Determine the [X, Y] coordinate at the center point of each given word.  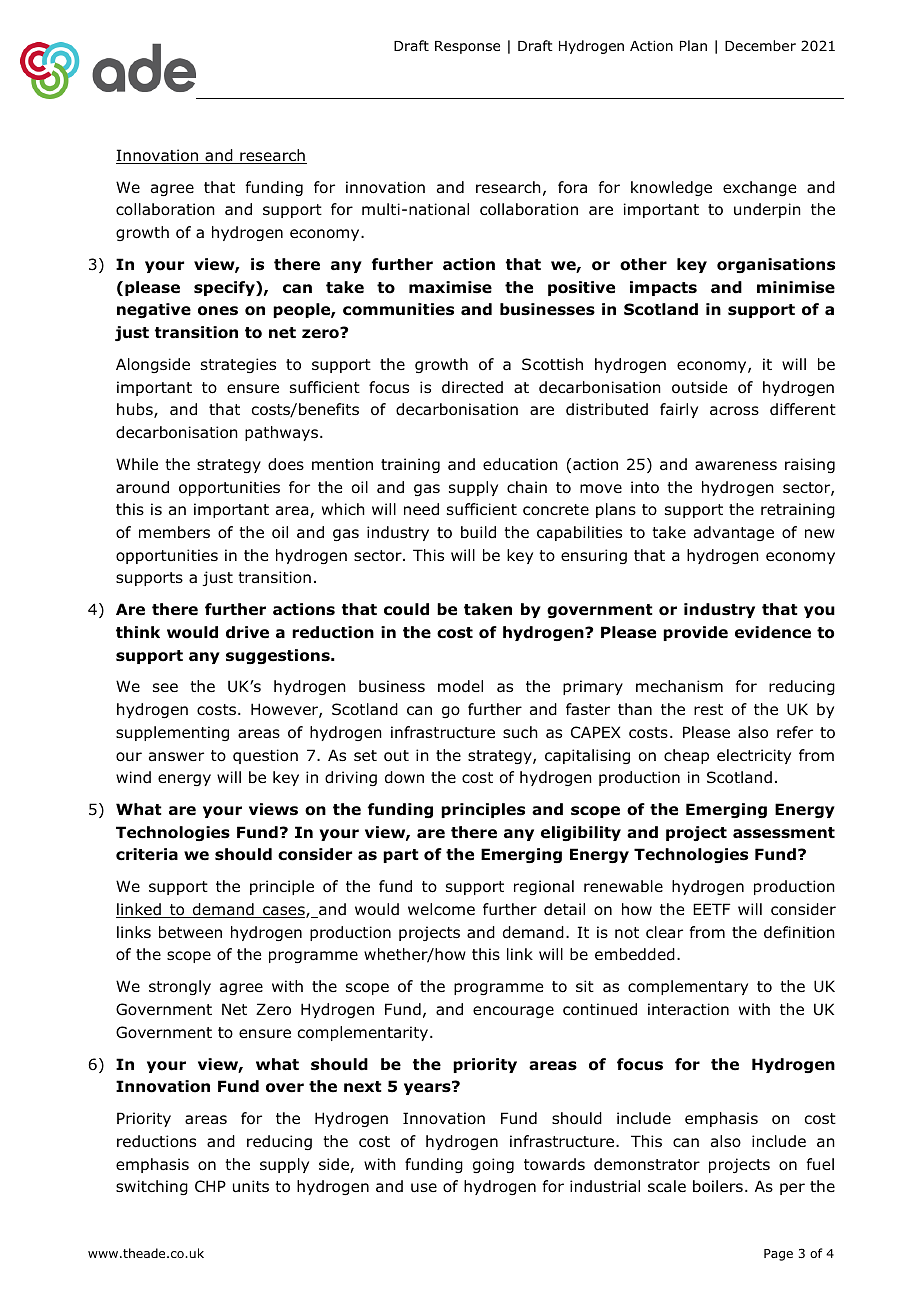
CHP [210, 1186]
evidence [773, 632]
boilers [718, 1186]
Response [467, 47]
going [493, 1165]
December [760, 45]
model [460, 686]
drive [247, 632]
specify [225, 288]
